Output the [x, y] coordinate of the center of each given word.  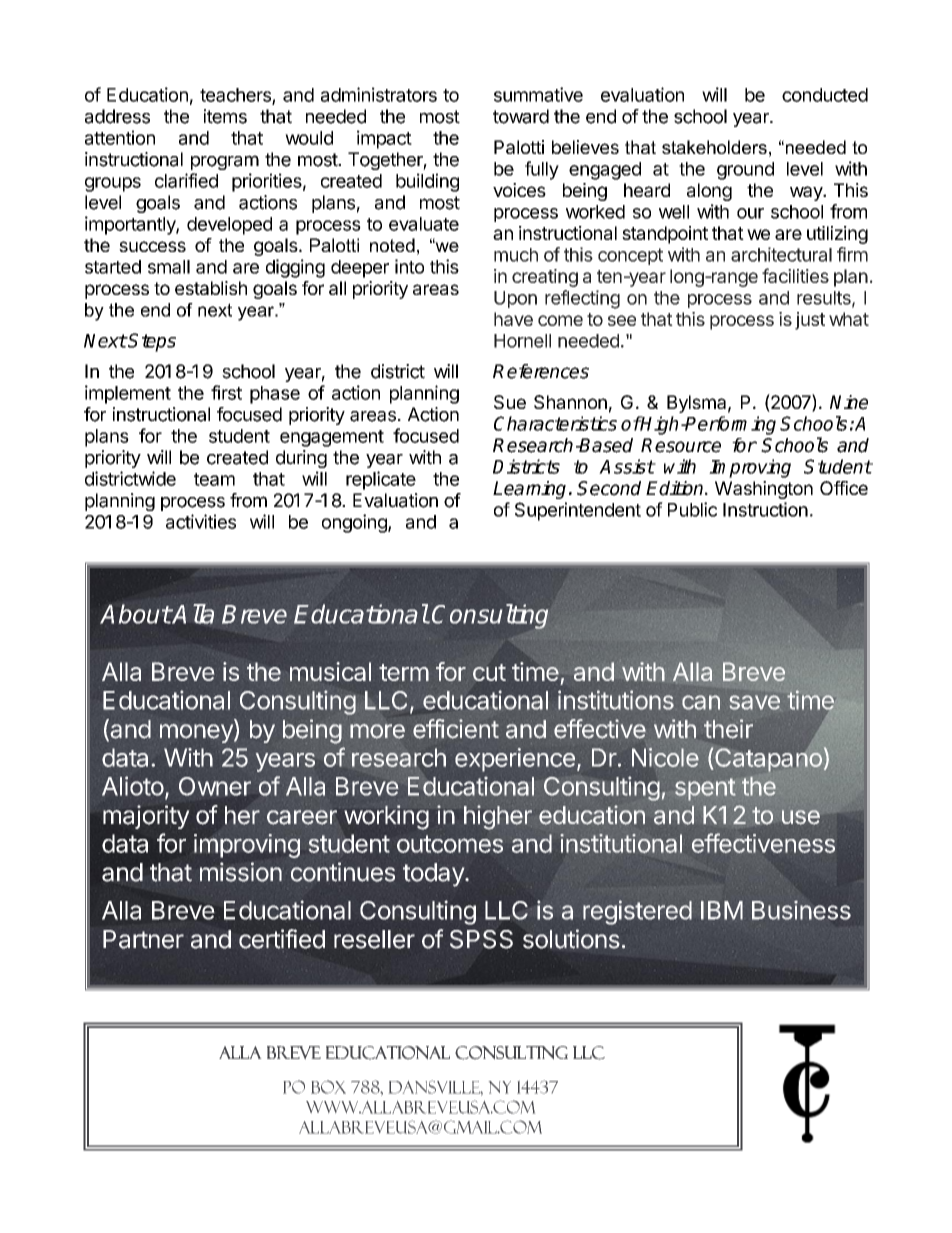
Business [801, 910]
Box [328, 1087]
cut [489, 672]
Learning [529, 490]
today [434, 875]
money [197, 734]
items [225, 116]
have [513, 319]
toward [521, 116]
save [754, 702]
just [810, 321]
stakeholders [714, 147]
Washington [764, 490]
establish [211, 288]
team [214, 479]
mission [241, 872]
